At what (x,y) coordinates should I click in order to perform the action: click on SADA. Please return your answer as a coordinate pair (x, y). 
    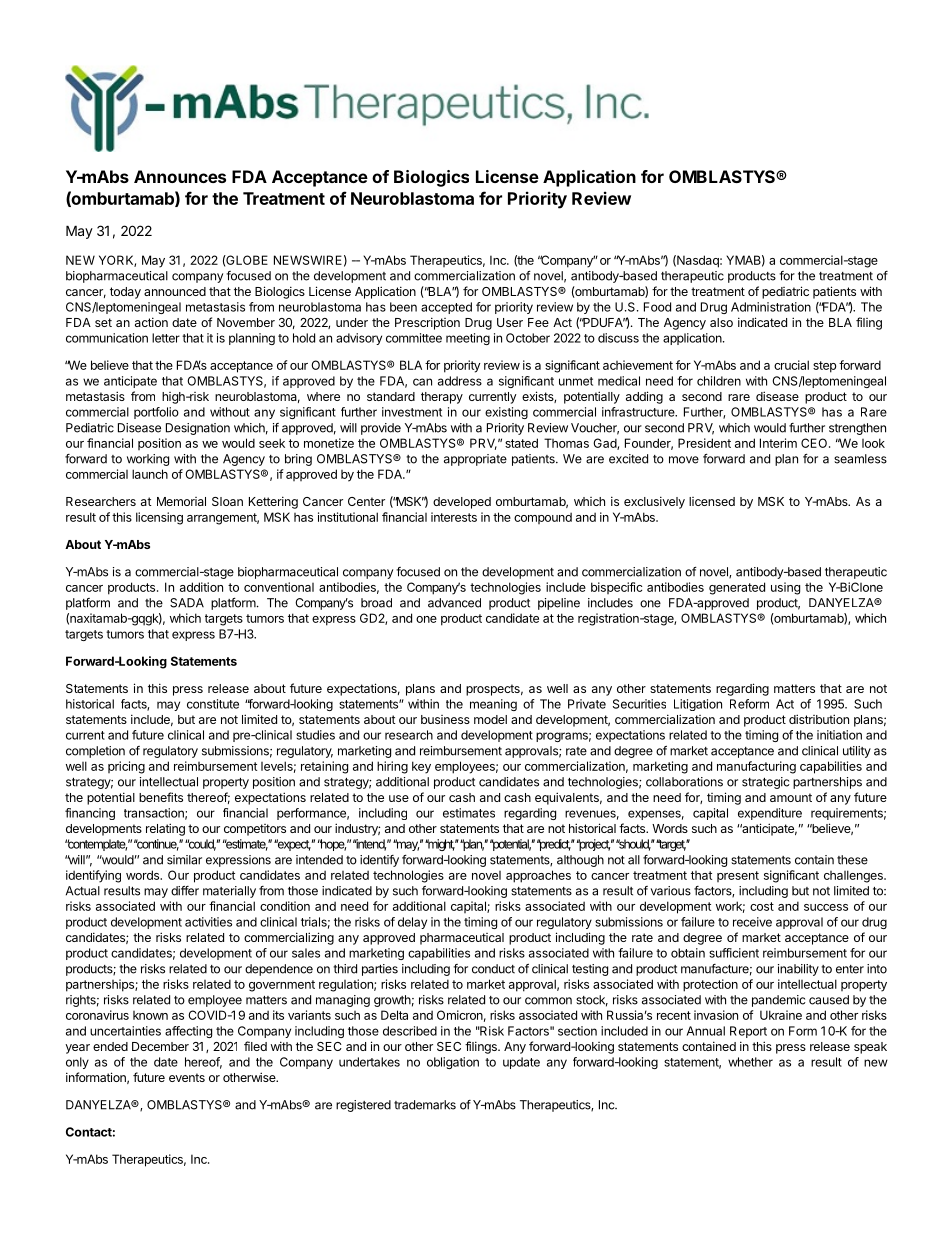
    Looking at the image, I should click on (187, 603).
